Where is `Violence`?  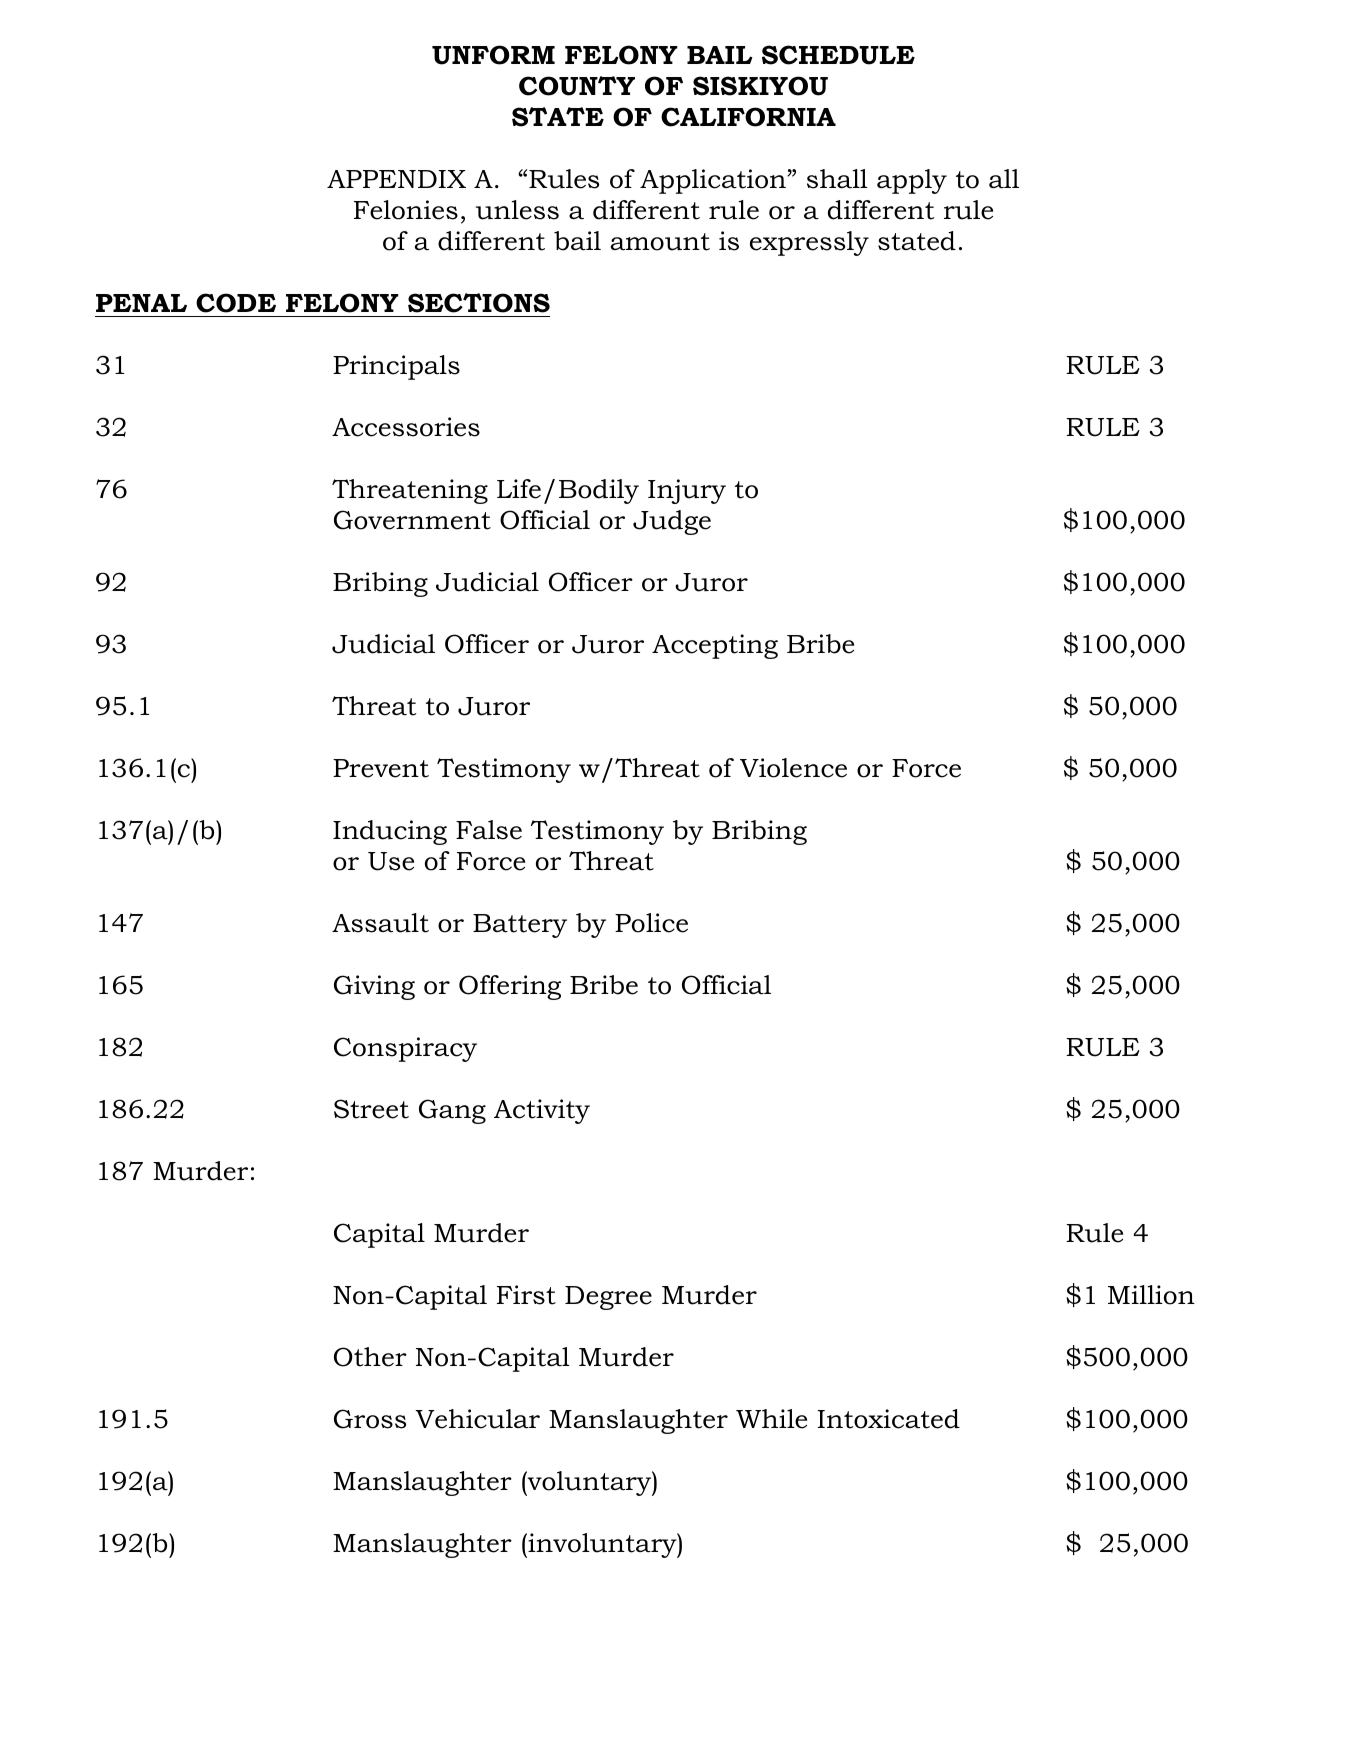
Violence is located at coordinates (793, 768).
